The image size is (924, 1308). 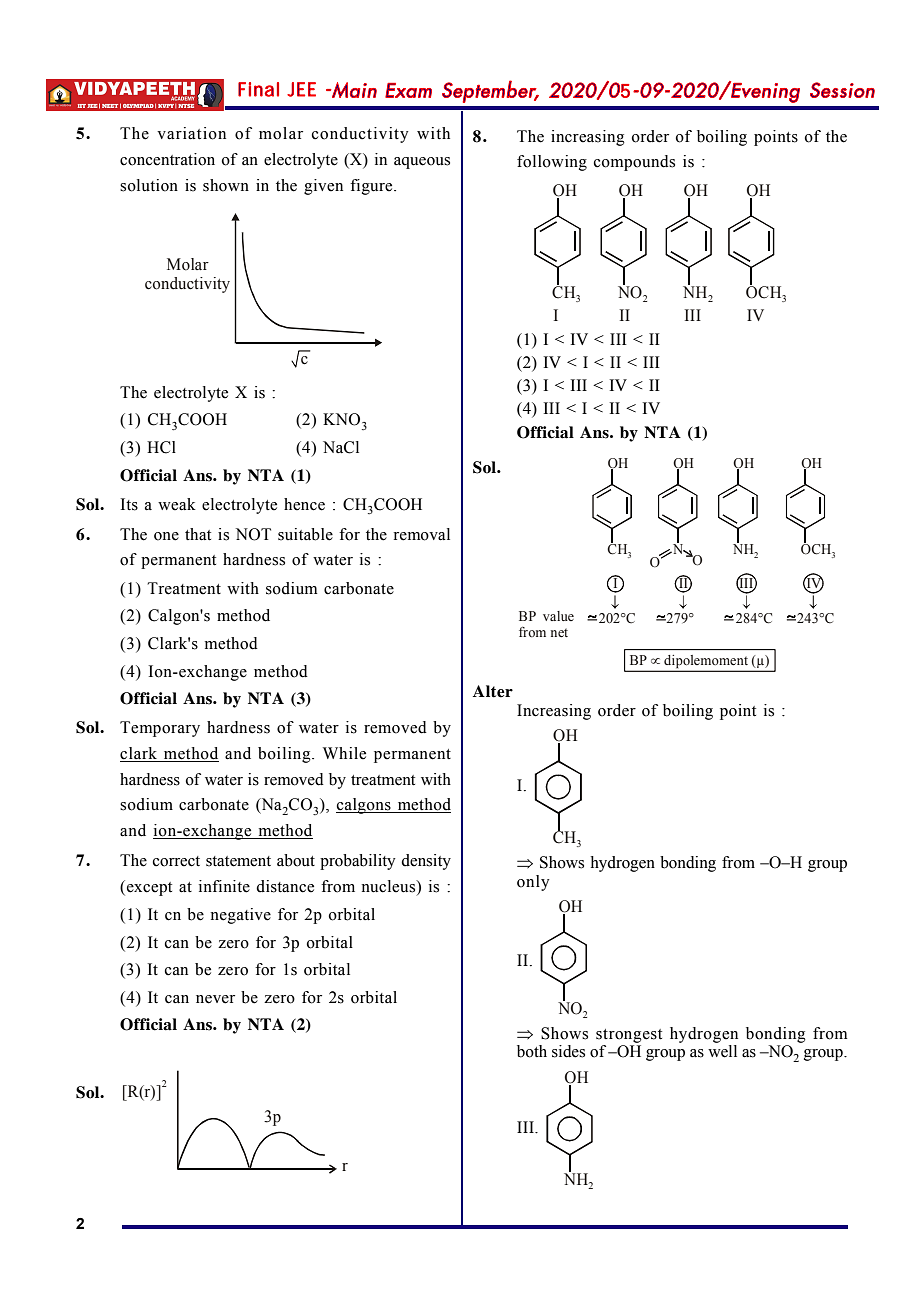 I want to click on Session, so click(x=842, y=90).
